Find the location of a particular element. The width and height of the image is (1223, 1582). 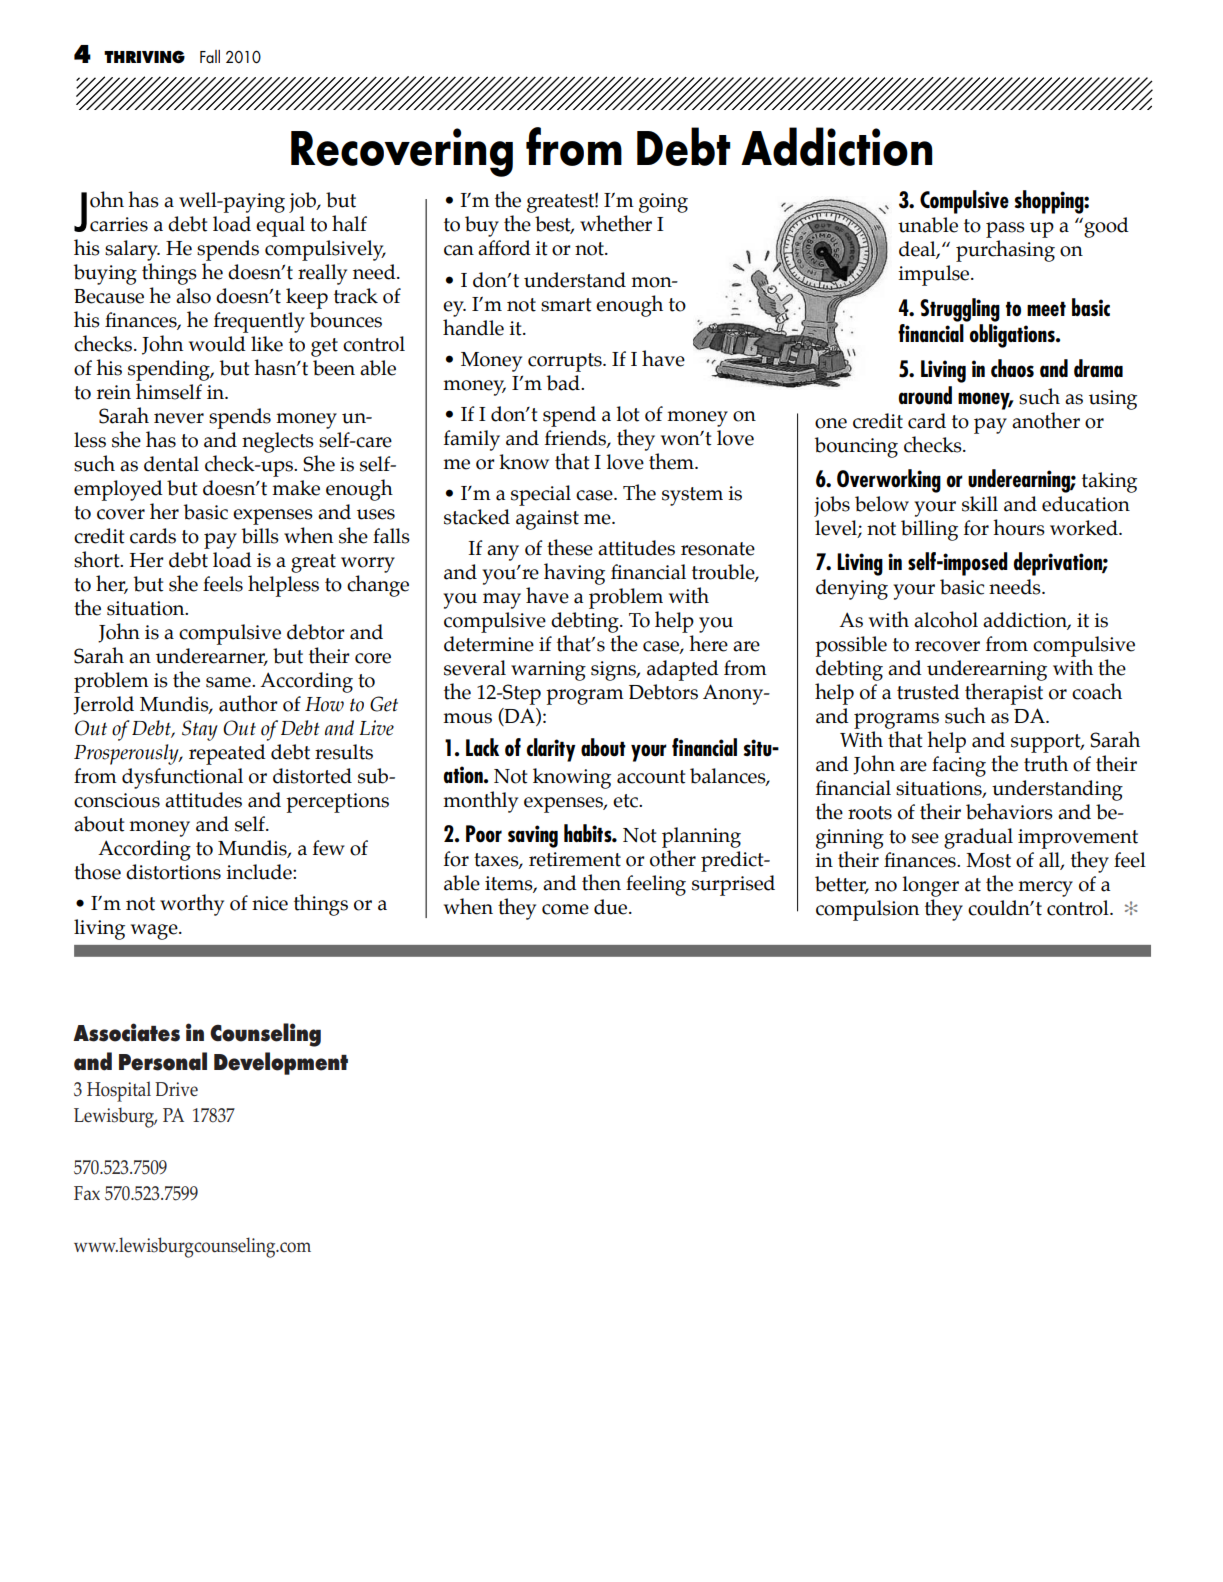

pass is located at coordinates (1005, 230).
